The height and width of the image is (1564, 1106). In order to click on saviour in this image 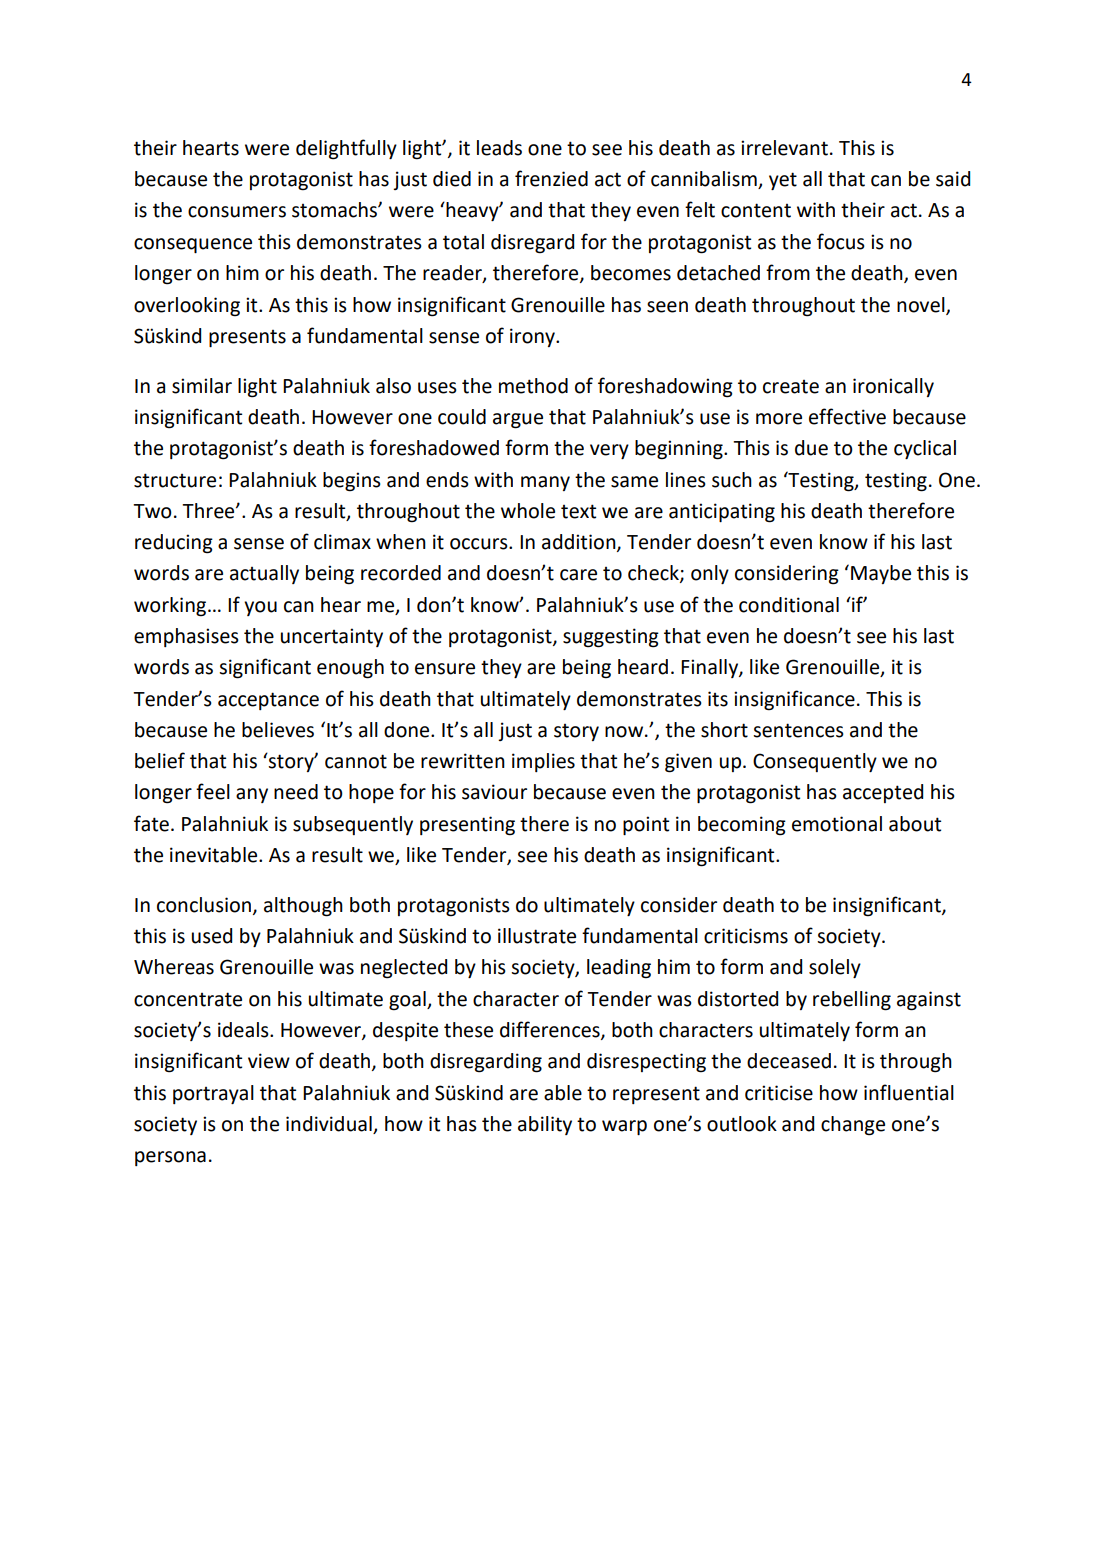, I will do `click(494, 792)`.
